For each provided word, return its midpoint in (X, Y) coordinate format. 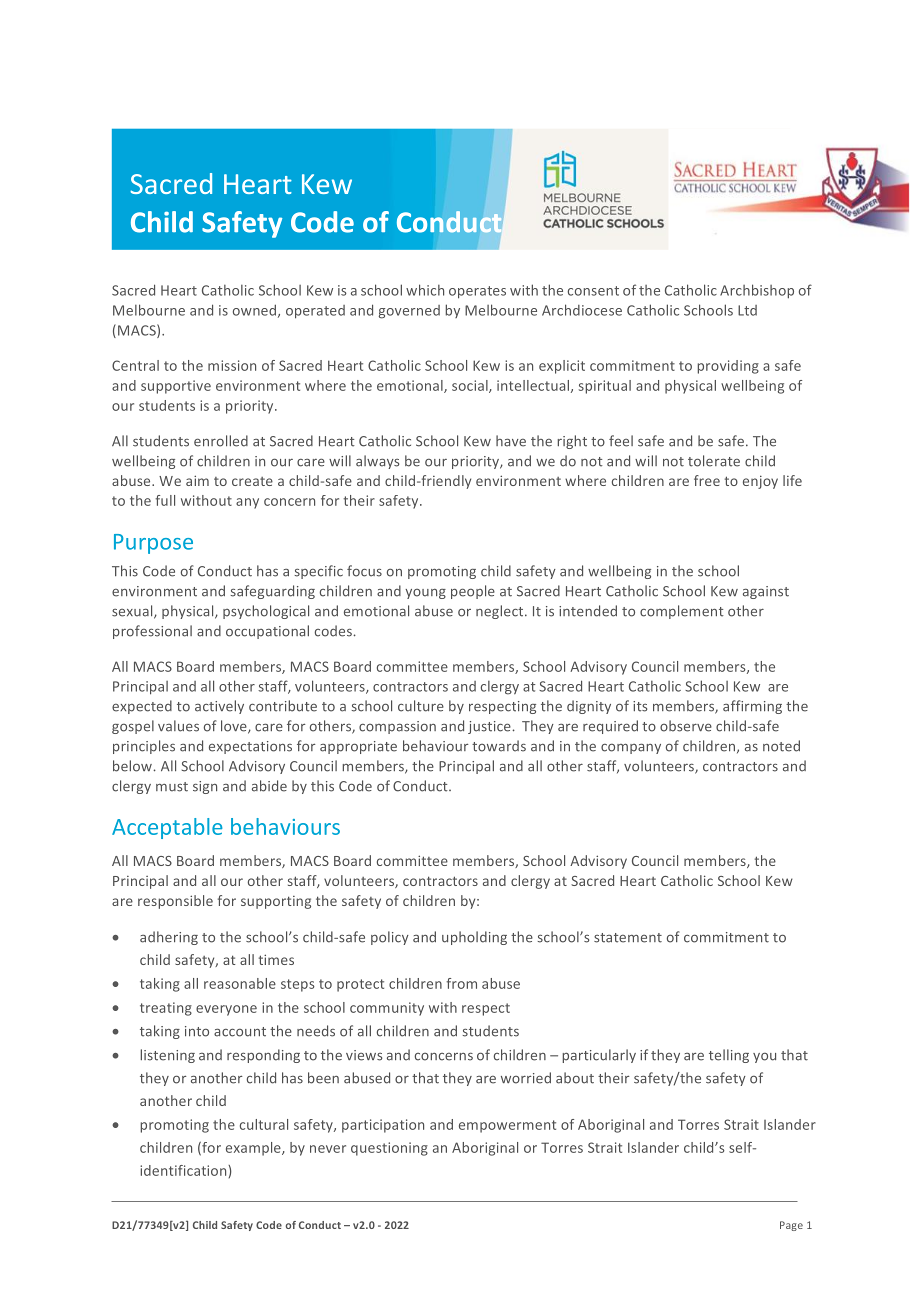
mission (232, 365)
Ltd (747, 310)
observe (686, 726)
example (254, 1149)
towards (499, 746)
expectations (250, 747)
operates (477, 292)
